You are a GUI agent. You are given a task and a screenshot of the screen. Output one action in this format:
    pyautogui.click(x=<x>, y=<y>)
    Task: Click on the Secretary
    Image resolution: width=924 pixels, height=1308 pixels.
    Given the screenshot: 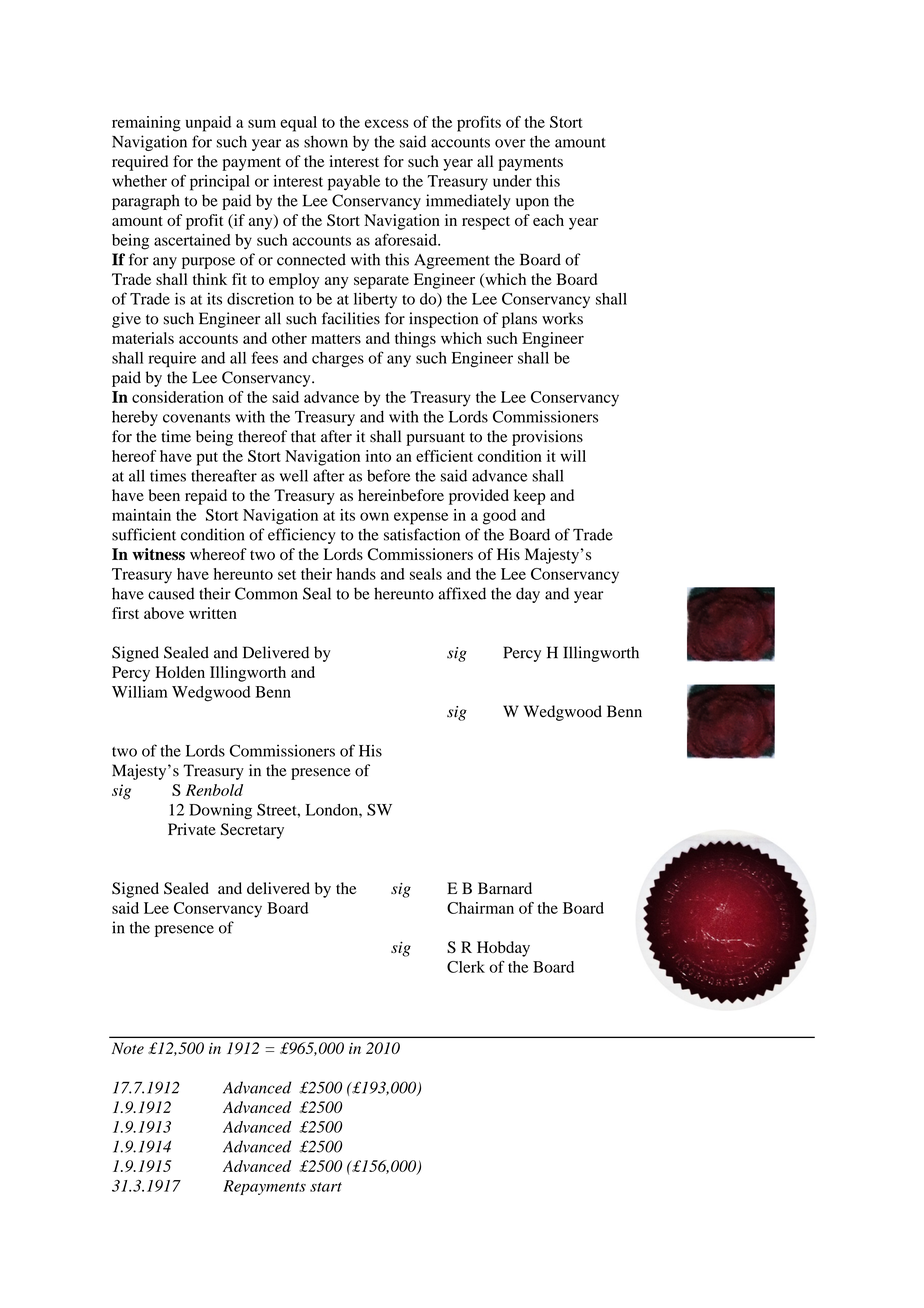 What is the action you would take?
    pyautogui.click(x=252, y=831)
